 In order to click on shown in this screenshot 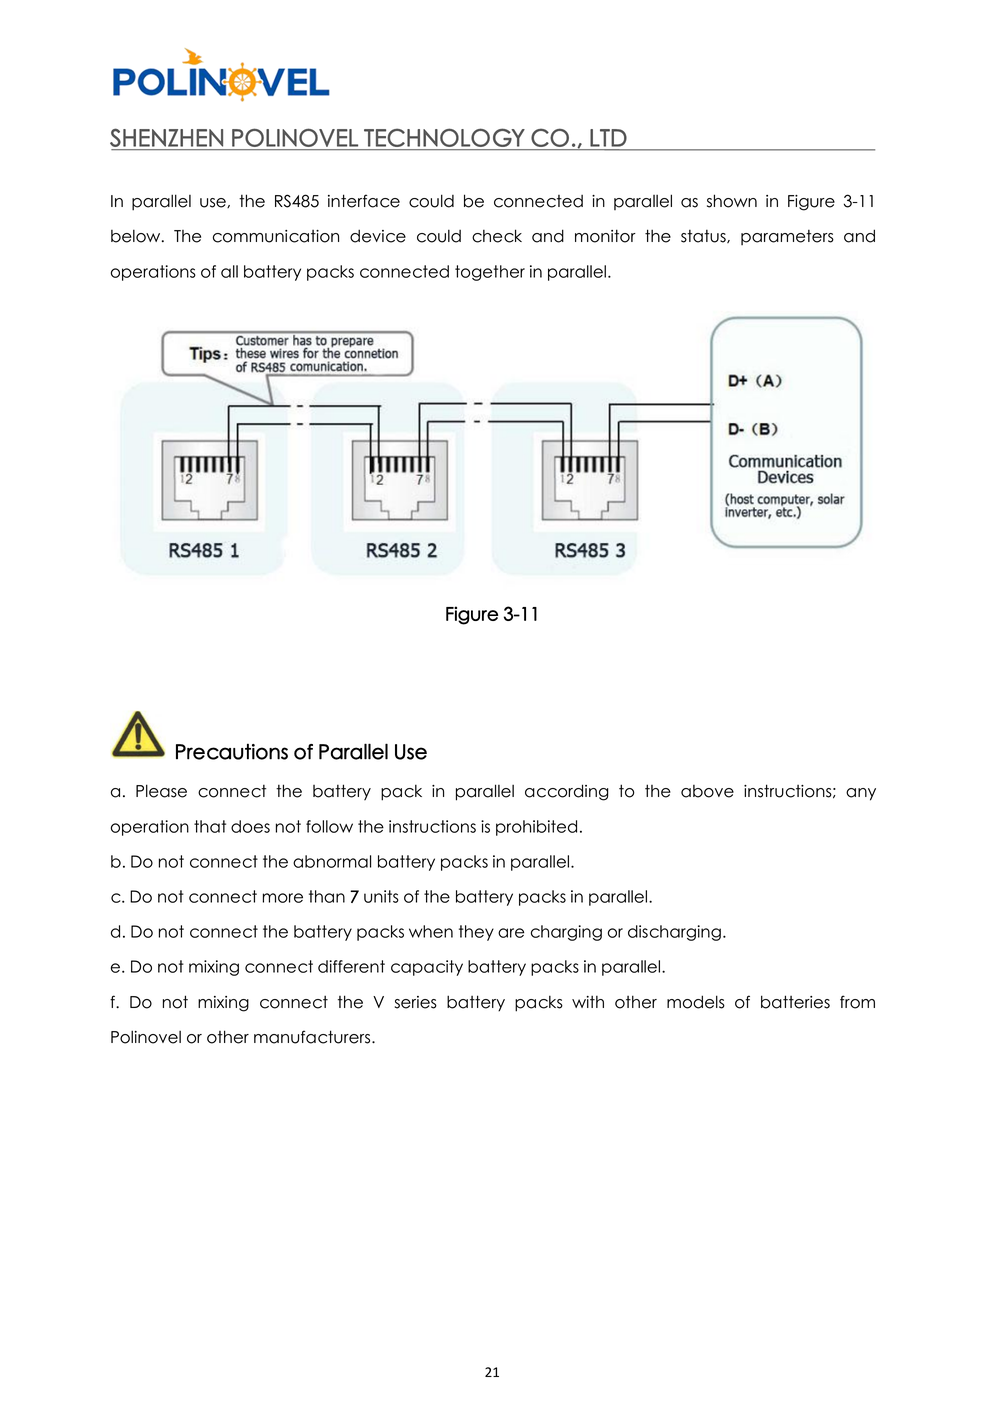, I will do `click(732, 201)`.
